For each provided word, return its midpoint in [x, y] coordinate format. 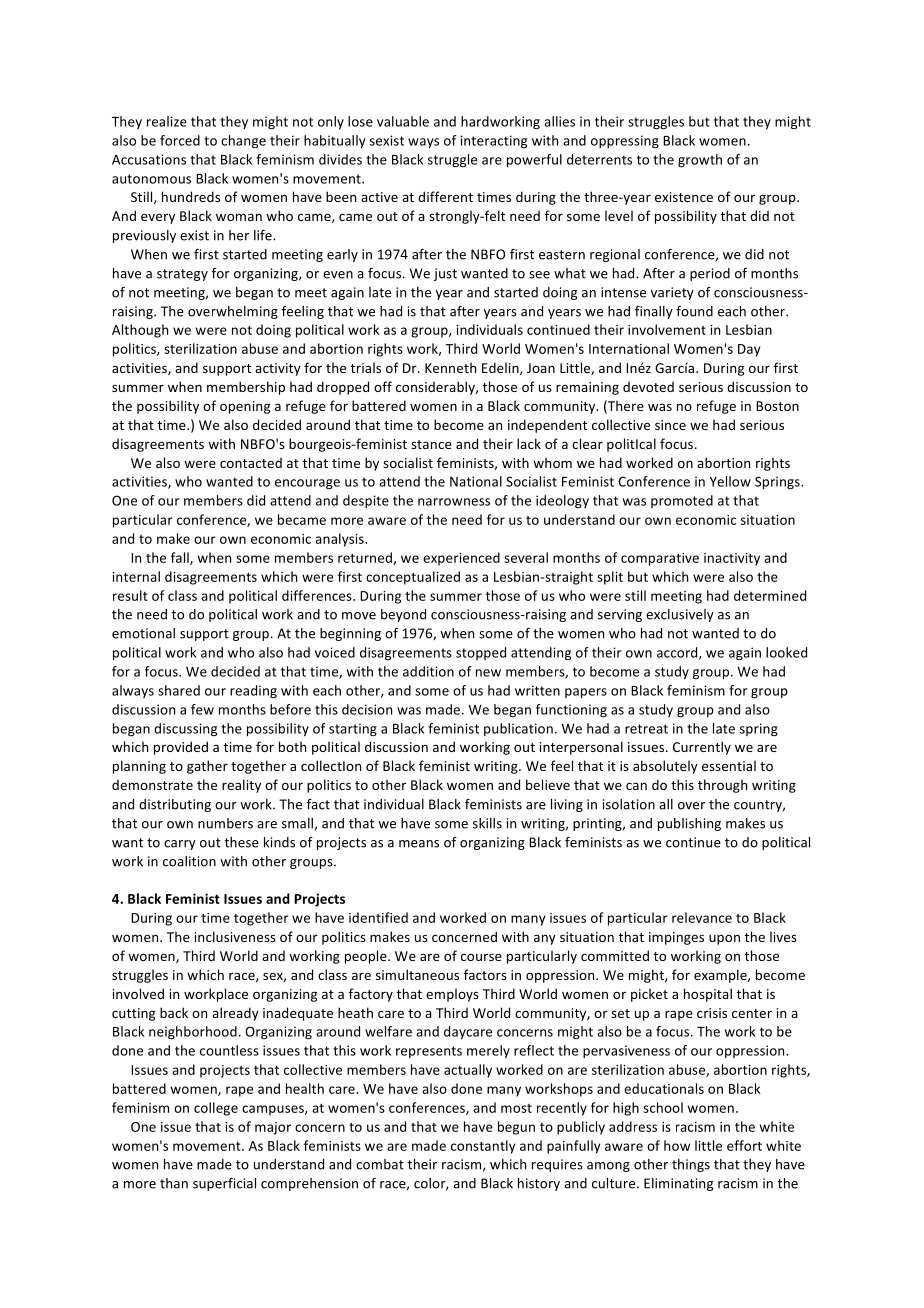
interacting [493, 141]
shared [179, 690]
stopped [481, 653]
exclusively [680, 615]
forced [180, 140]
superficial [224, 1184]
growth [700, 161]
